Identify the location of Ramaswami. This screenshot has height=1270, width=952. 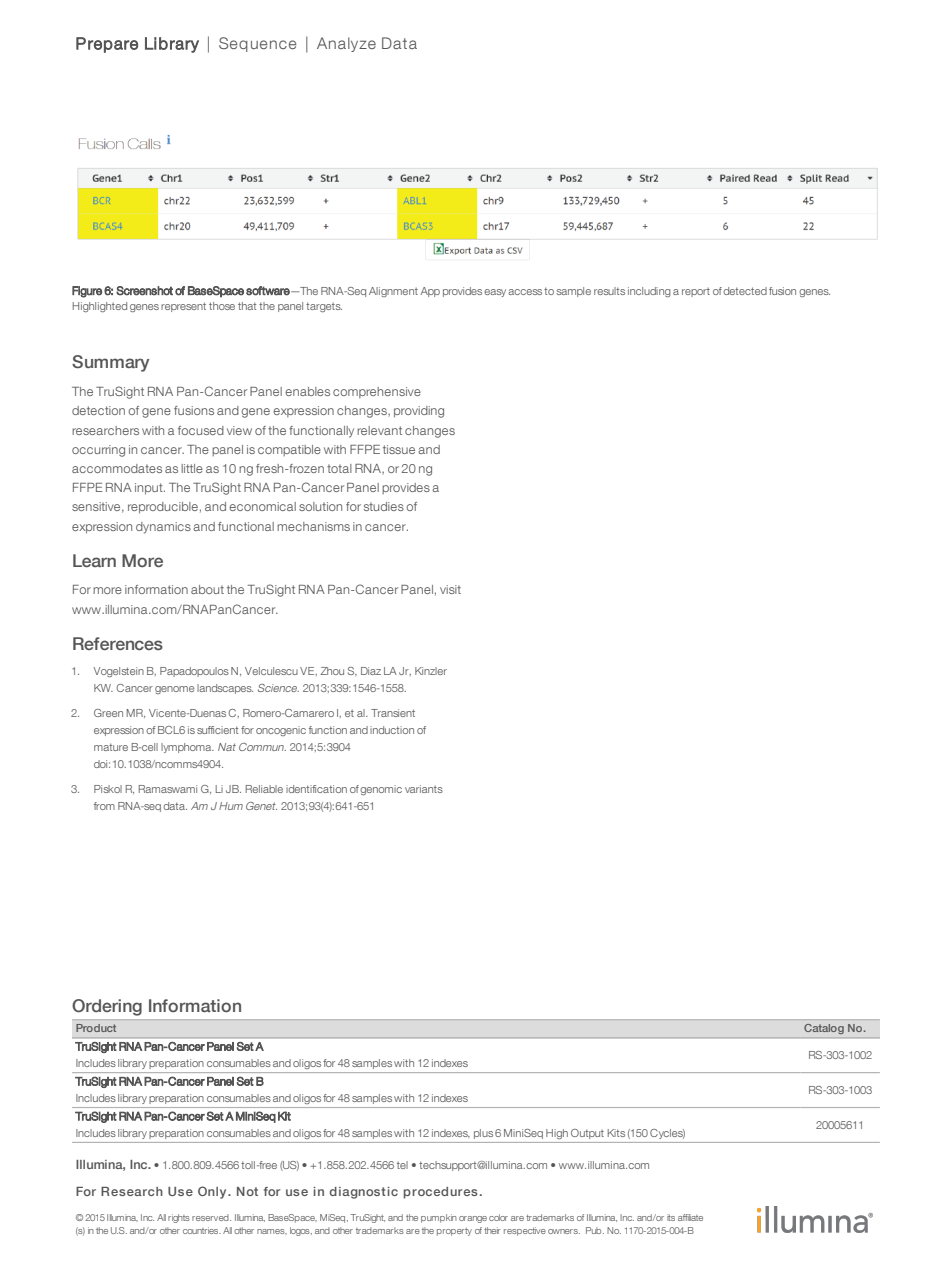
(168, 789).
